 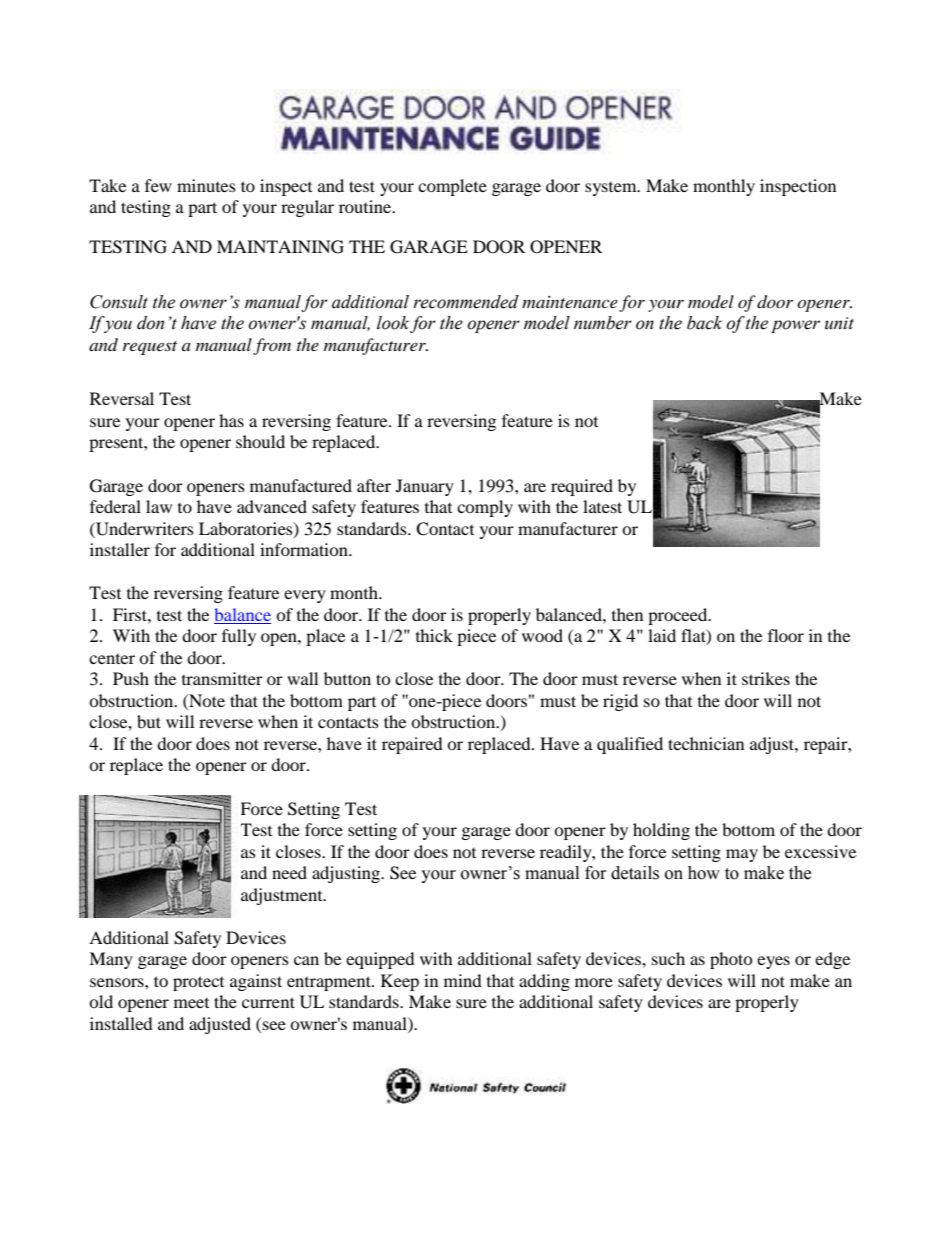 What do you see at coordinates (425, 487) in the page?
I see `January` at bounding box center [425, 487].
